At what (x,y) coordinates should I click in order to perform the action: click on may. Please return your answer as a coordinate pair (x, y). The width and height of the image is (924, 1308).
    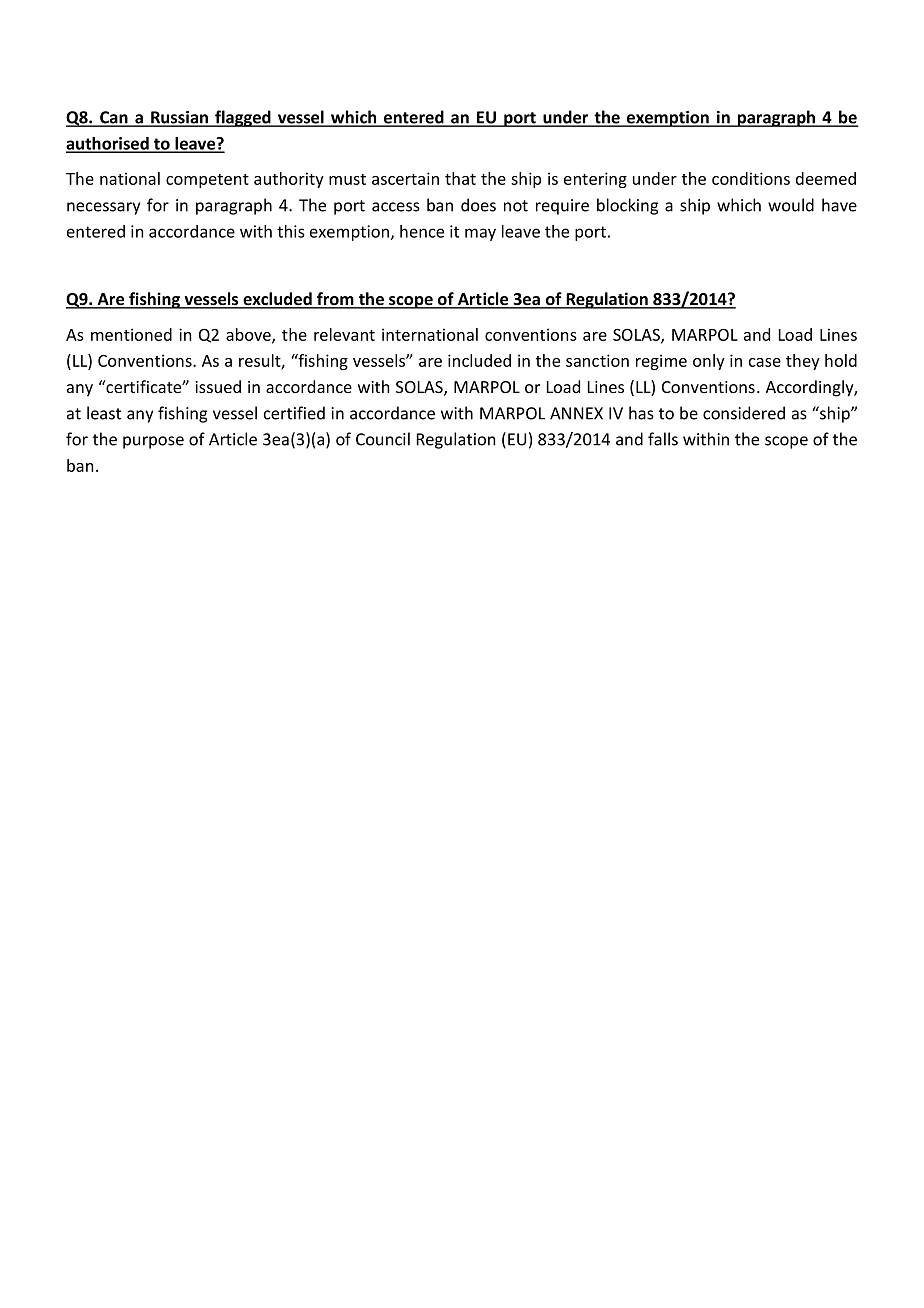
    Looking at the image, I should click on (480, 234).
